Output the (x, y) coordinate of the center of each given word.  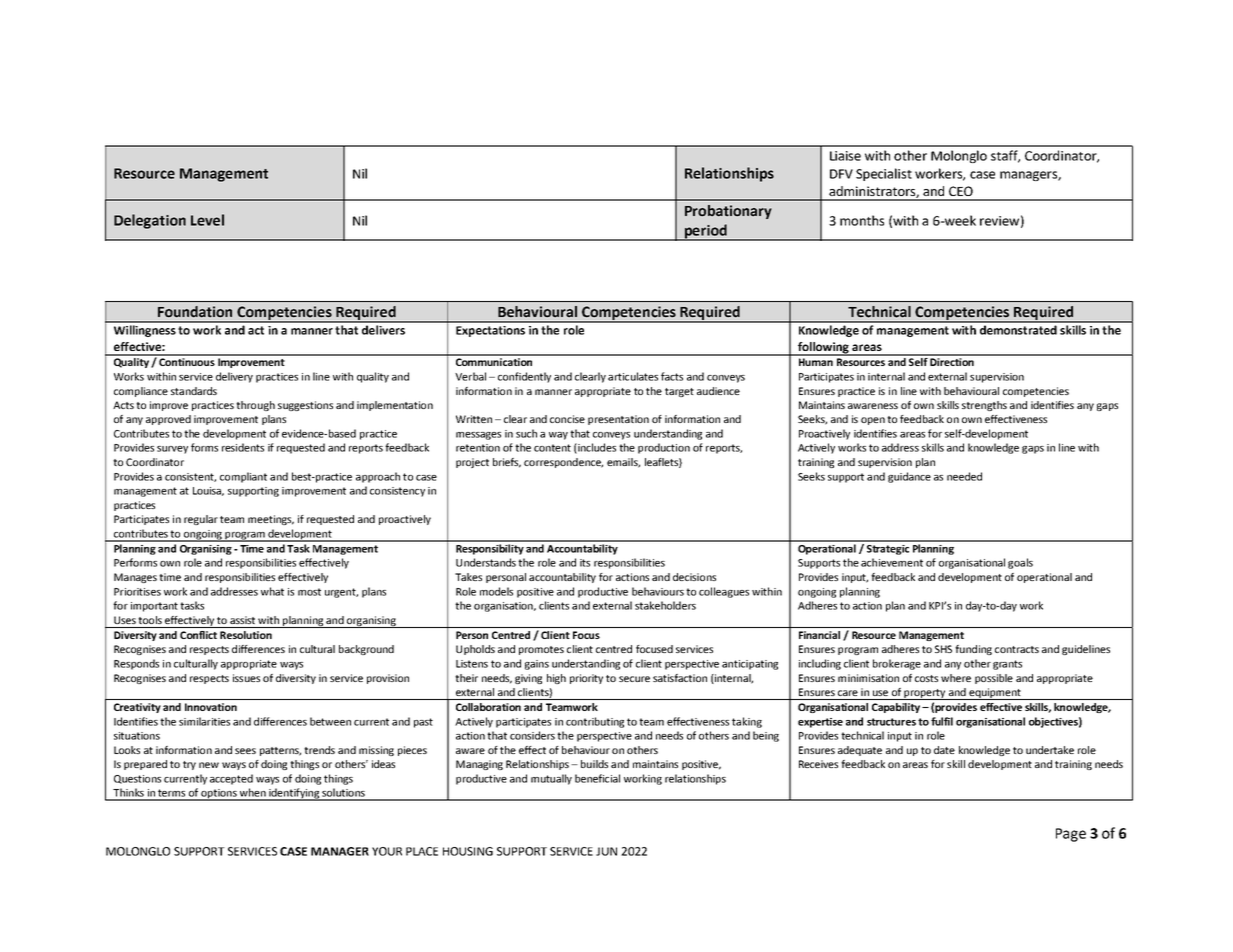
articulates (633, 376)
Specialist (884, 174)
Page (1071, 835)
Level (207, 220)
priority (586, 679)
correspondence (563, 463)
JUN (606, 851)
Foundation (195, 311)
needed (964, 476)
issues (246, 678)
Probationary (728, 212)
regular (201, 520)
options (219, 795)
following (823, 349)
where (956, 678)
